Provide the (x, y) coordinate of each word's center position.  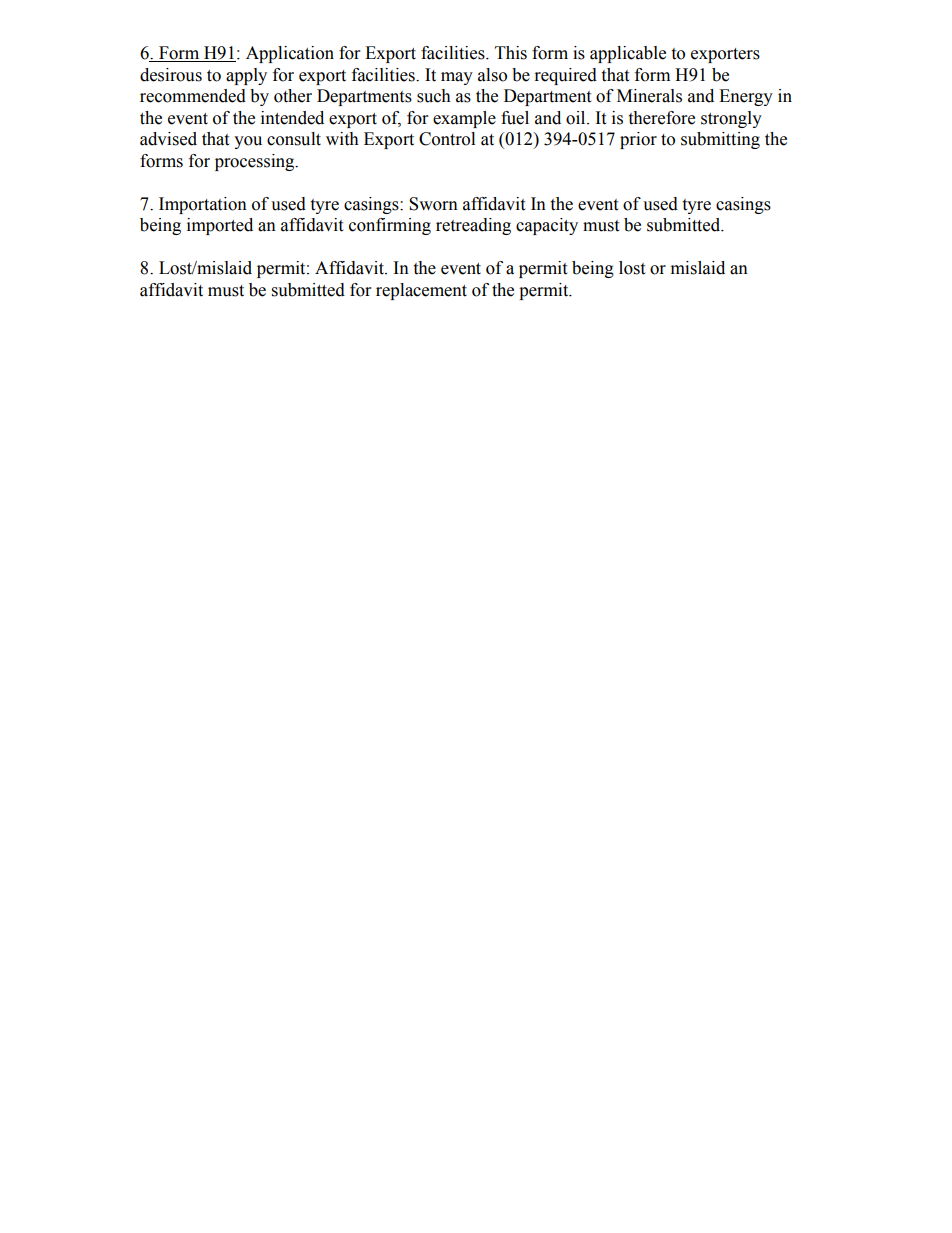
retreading (473, 226)
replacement (421, 291)
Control (447, 139)
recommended (193, 96)
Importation (203, 205)
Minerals (649, 96)
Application (290, 54)
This (511, 53)
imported (220, 226)
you (248, 142)
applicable (628, 54)
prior (638, 140)
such (434, 96)
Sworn (433, 204)
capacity (547, 226)
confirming (390, 226)
